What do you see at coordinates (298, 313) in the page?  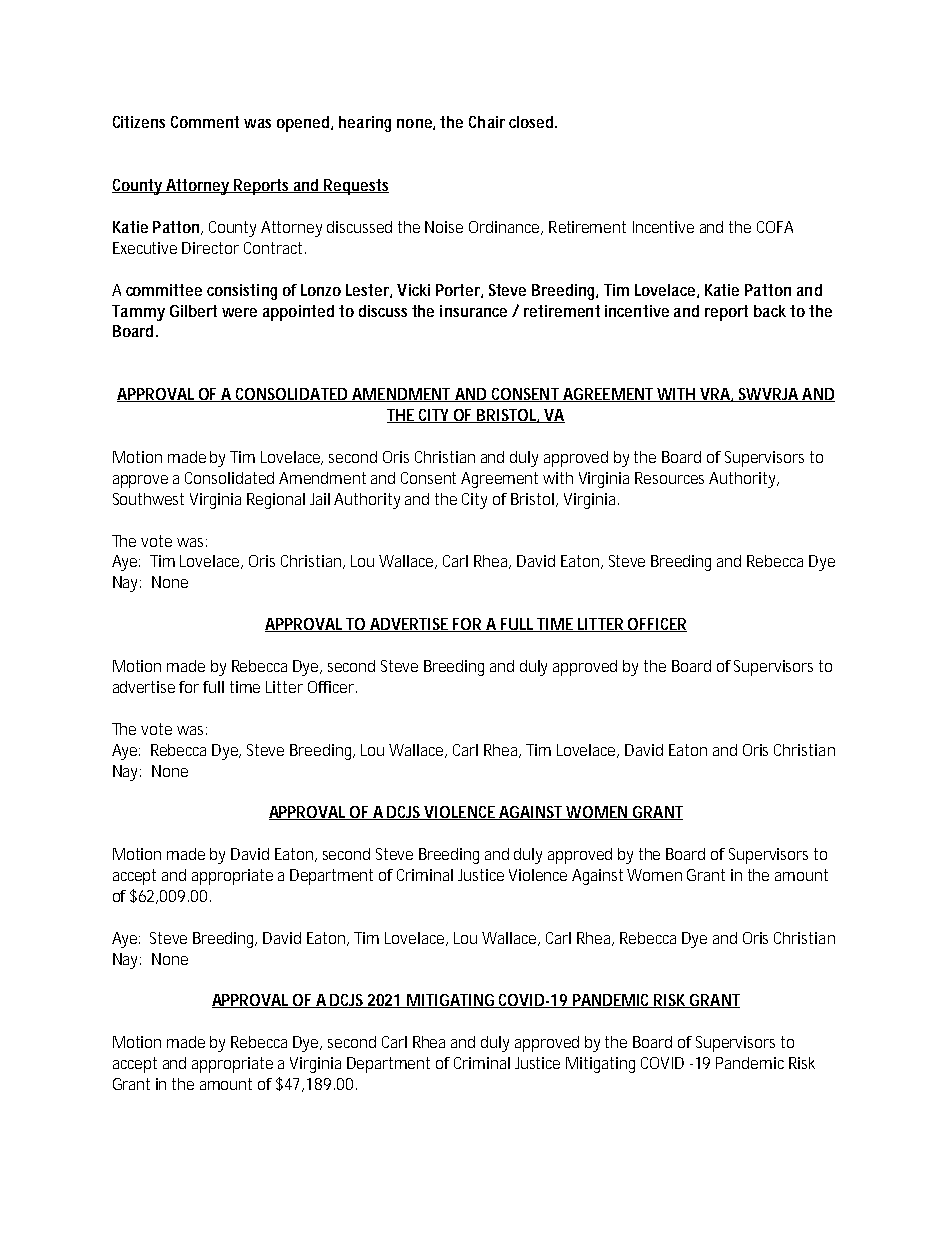 I see `appointed` at bounding box center [298, 313].
